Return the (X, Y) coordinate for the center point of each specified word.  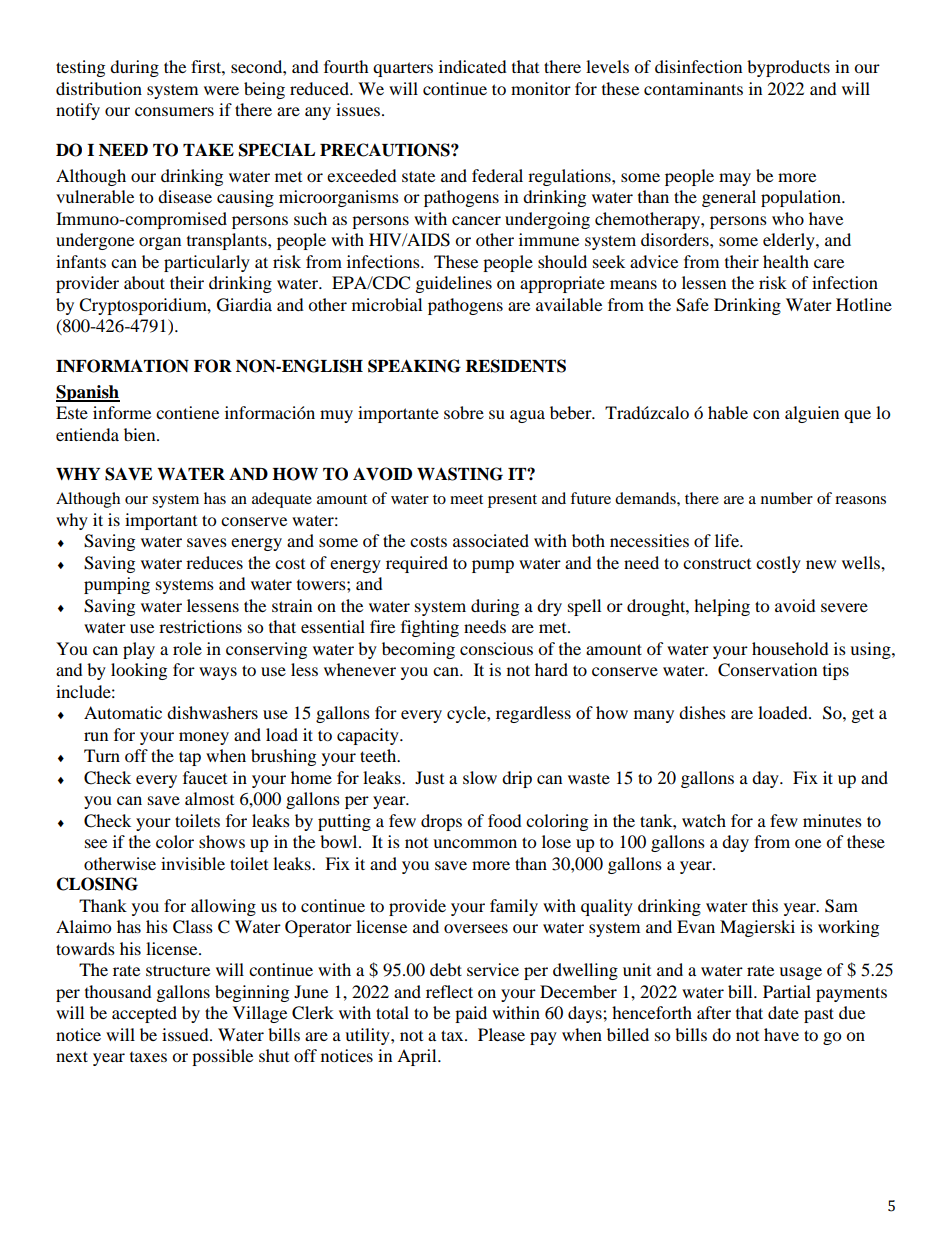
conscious (496, 648)
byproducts (788, 68)
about (144, 282)
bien (141, 434)
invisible (193, 863)
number (787, 498)
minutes (832, 820)
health (786, 261)
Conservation (767, 670)
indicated (473, 66)
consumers (174, 111)
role (187, 648)
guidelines (454, 284)
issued (186, 1034)
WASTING (460, 474)
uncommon (475, 843)
